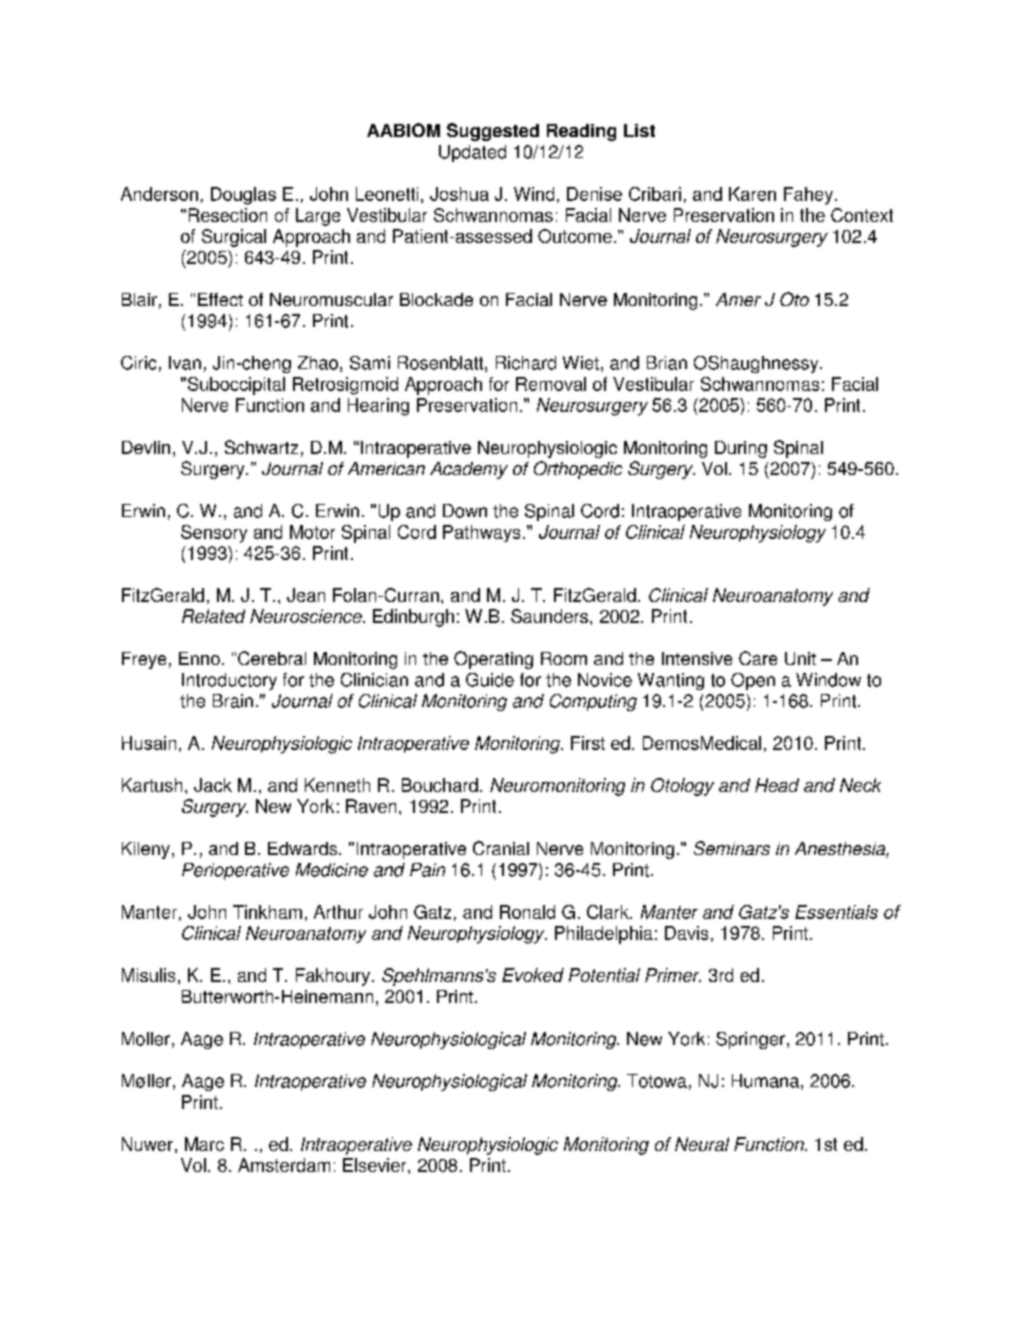 This screenshot has width=1022, height=1322. Describe the element at coordinates (261, 447) in the screenshot. I see `Schwartz` at that location.
